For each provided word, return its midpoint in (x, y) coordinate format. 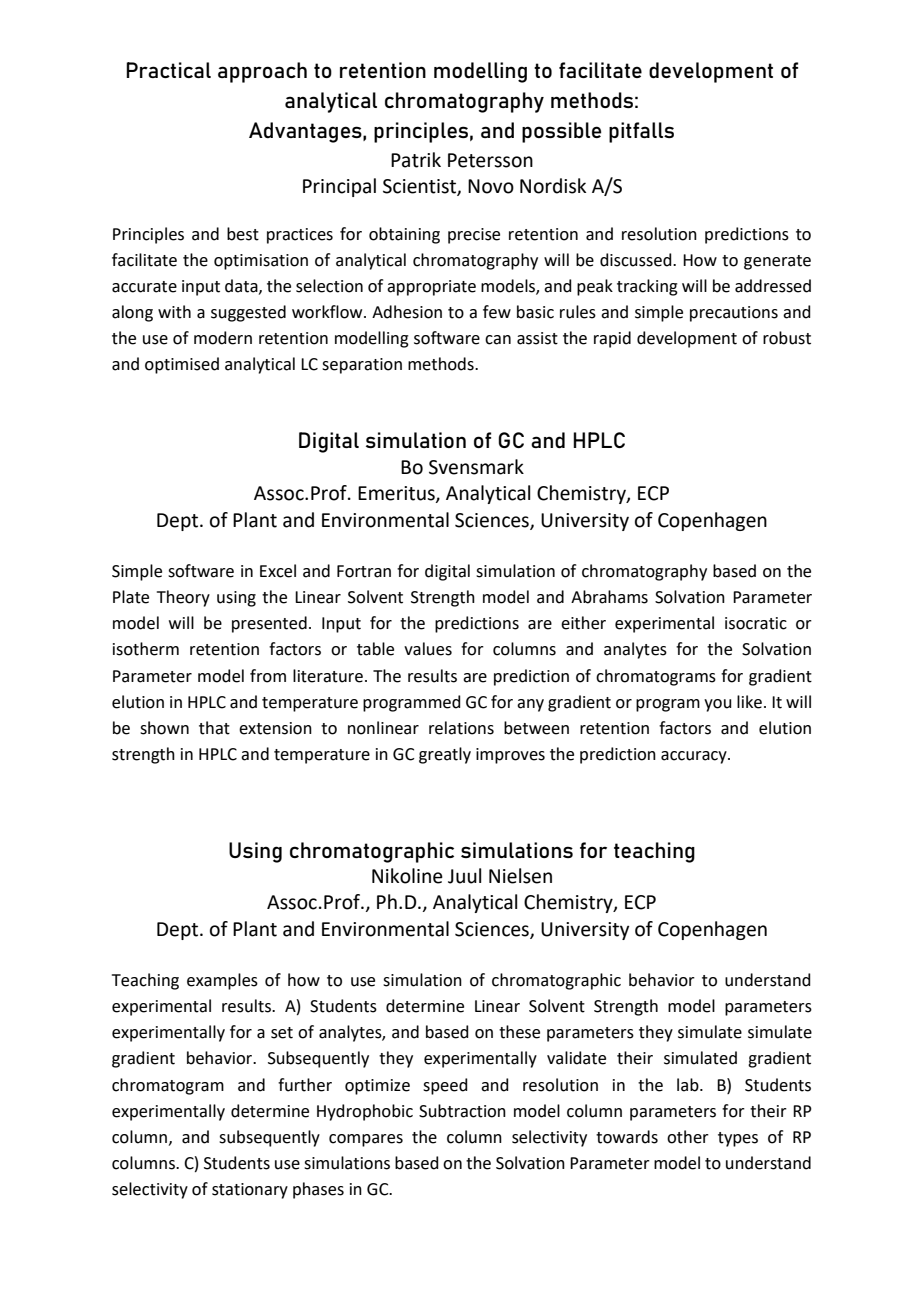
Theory (183, 598)
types (738, 1139)
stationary (250, 1191)
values (428, 649)
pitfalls (641, 132)
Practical (168, 70)
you (718, 705)
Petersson (490, 160)
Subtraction (462, 1111)
